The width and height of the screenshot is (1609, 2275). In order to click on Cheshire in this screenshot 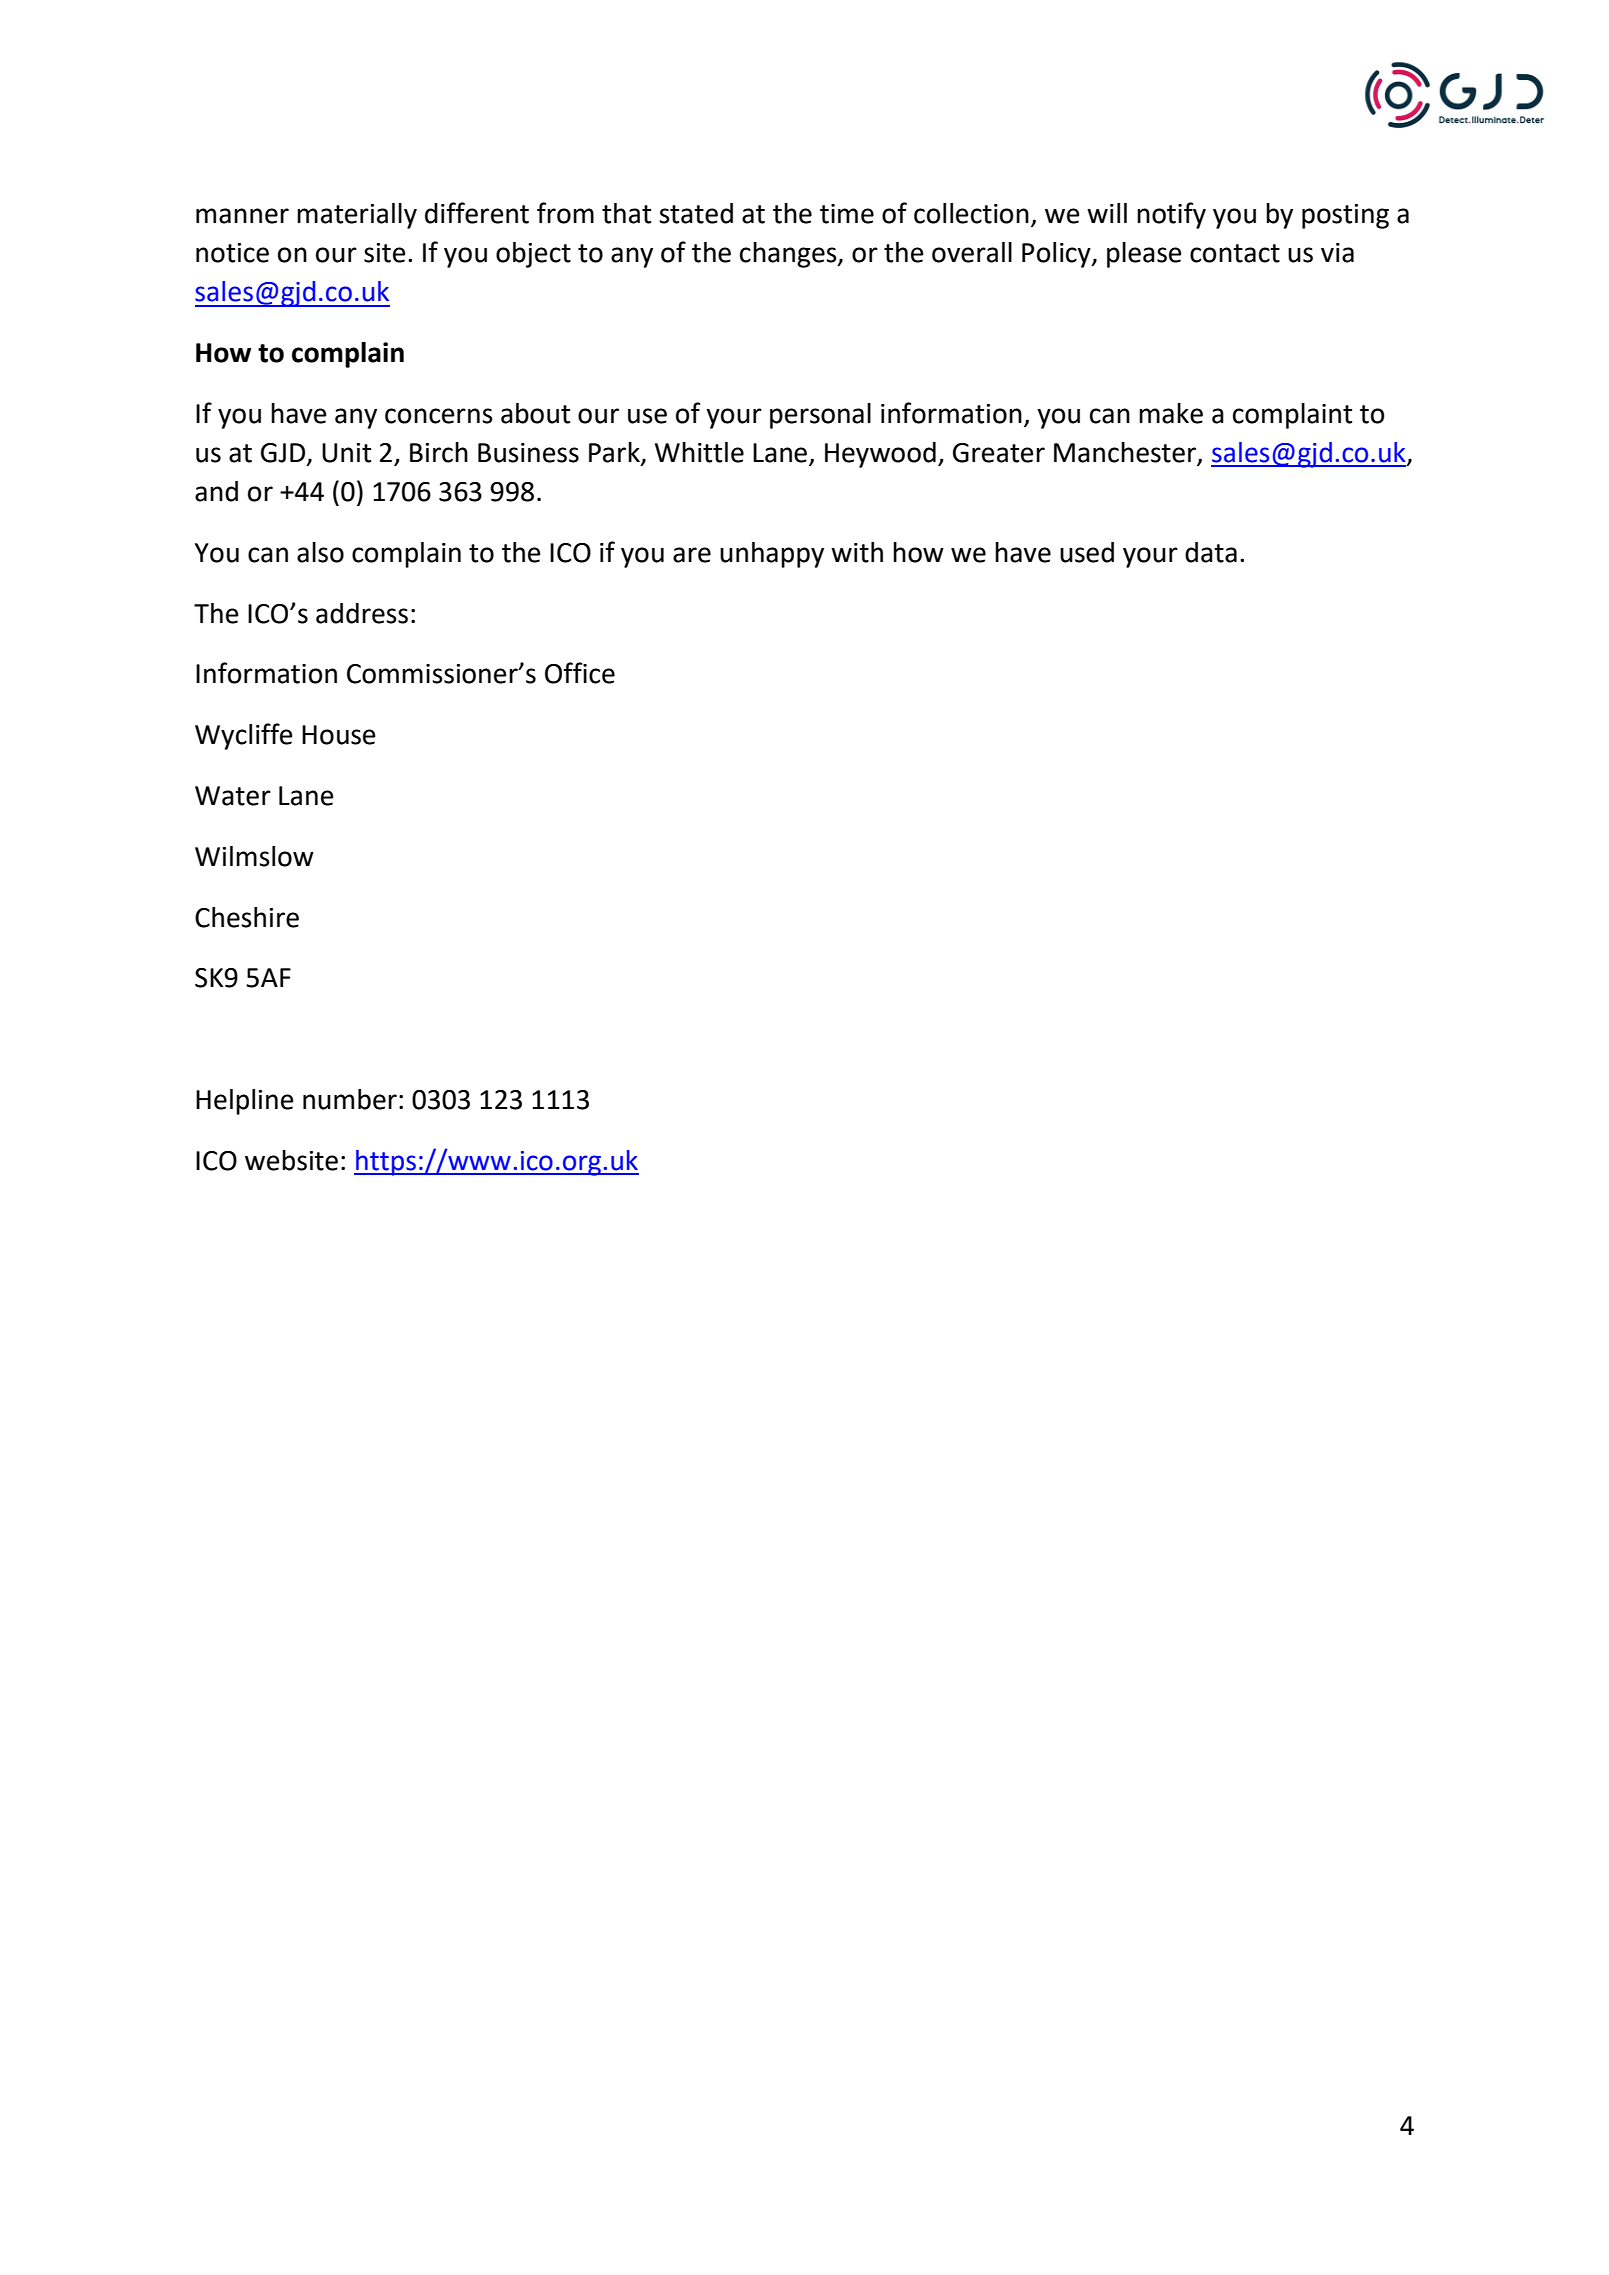, I will do `click(247, 917)`.
